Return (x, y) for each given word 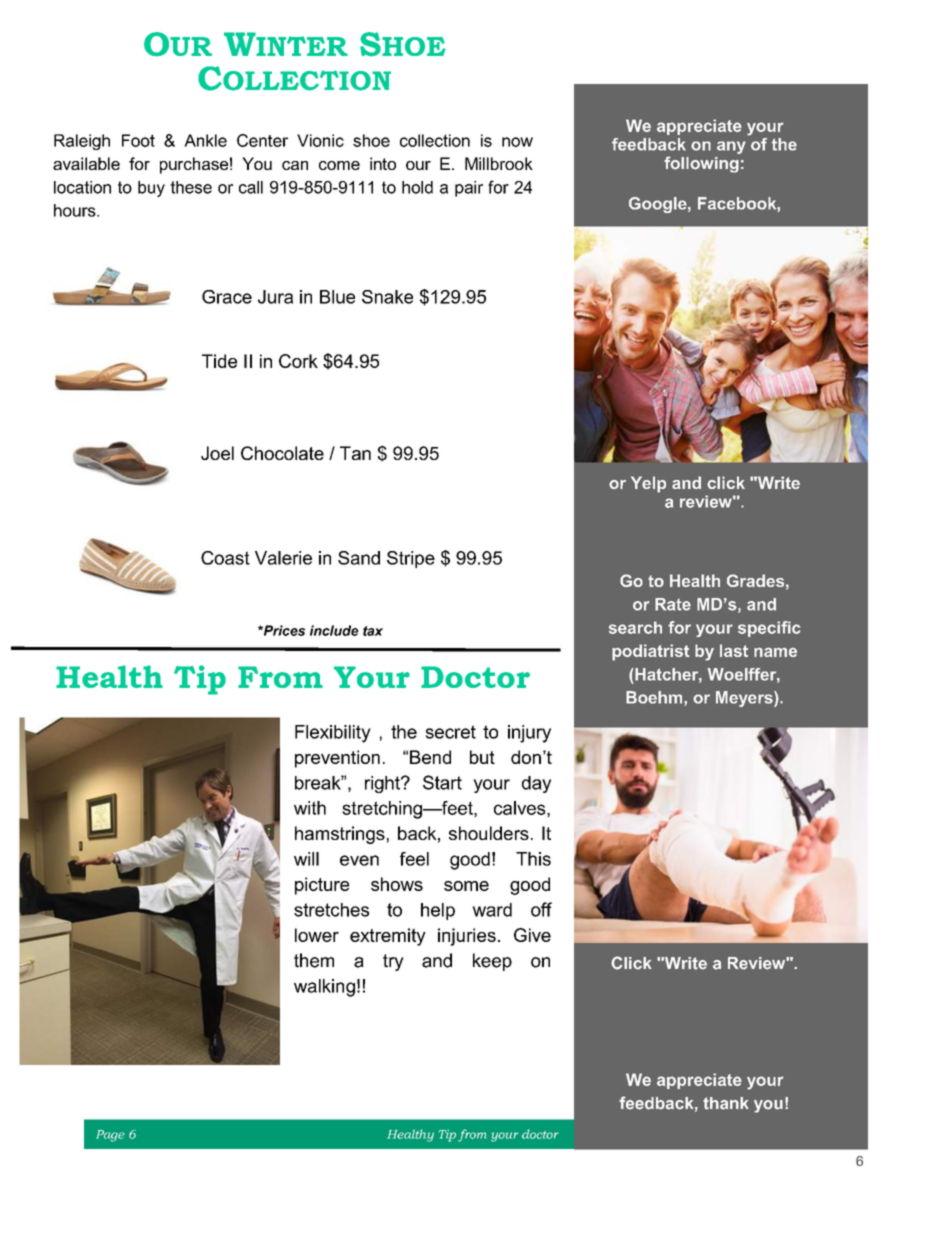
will (306, 859)
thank (726, 1103)
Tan (355, 453)
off (541, 909)
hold (417, 187)
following (701, 164)
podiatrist (651, 652)
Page (110, 1136)
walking (324, 988)
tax (373, 631)
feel (414, 859)
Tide (219, 361)
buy (151, 189)
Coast (225, 558)
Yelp (648, 484)
